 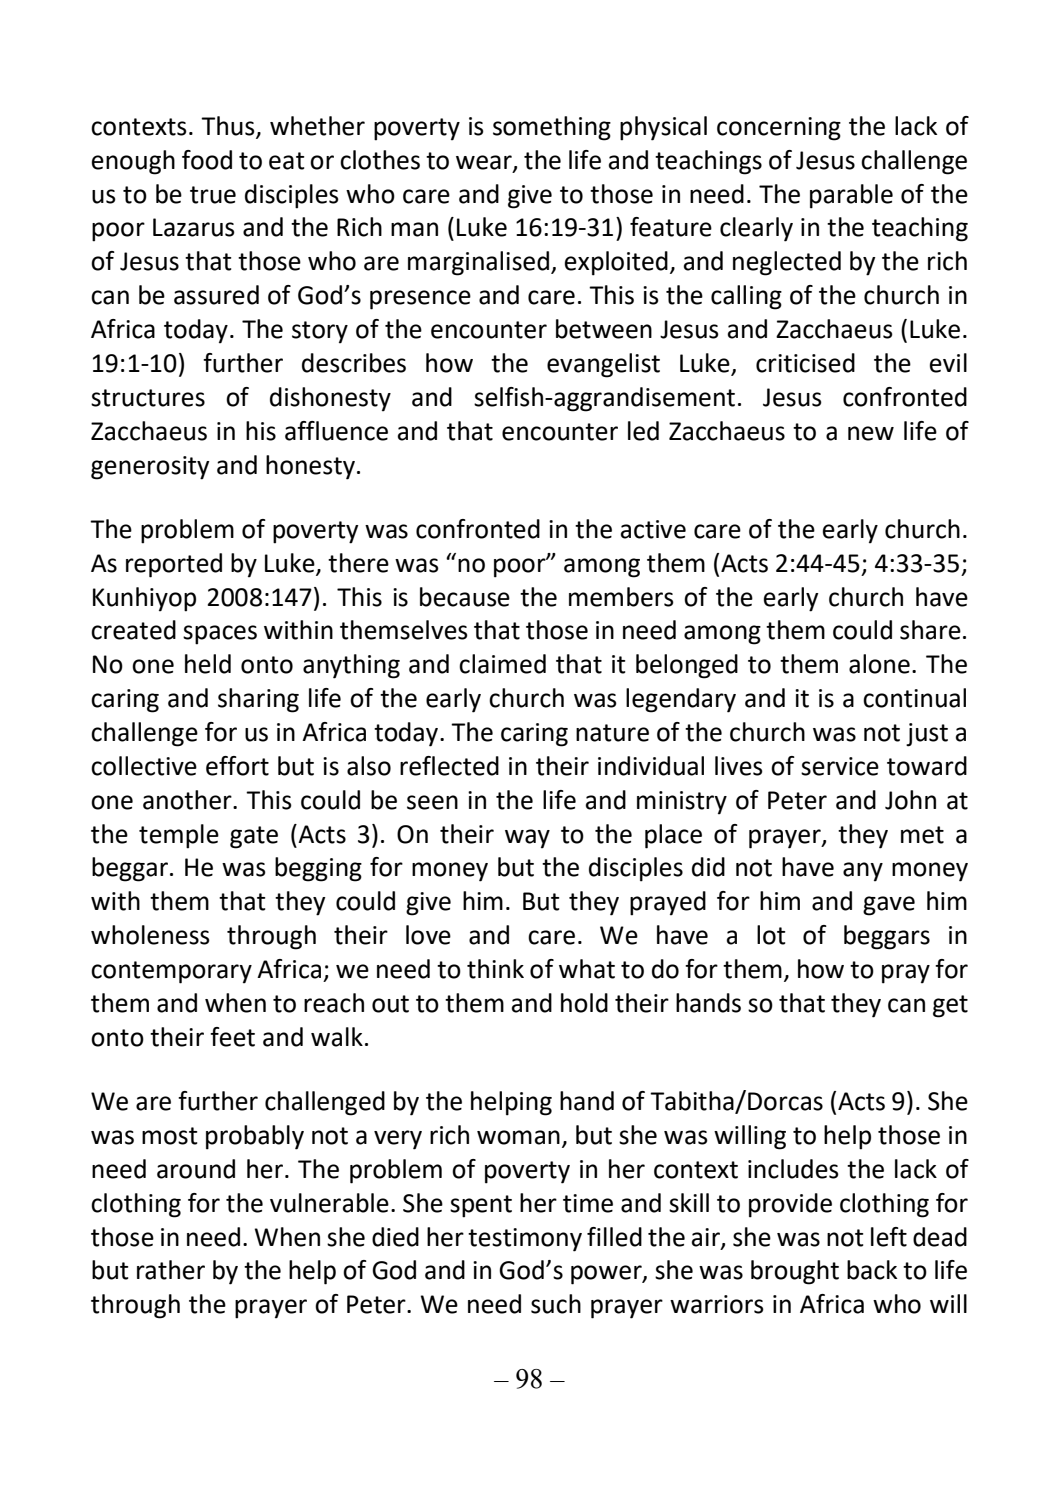 I want to click on evangelist, so click(x=603, y=365).
